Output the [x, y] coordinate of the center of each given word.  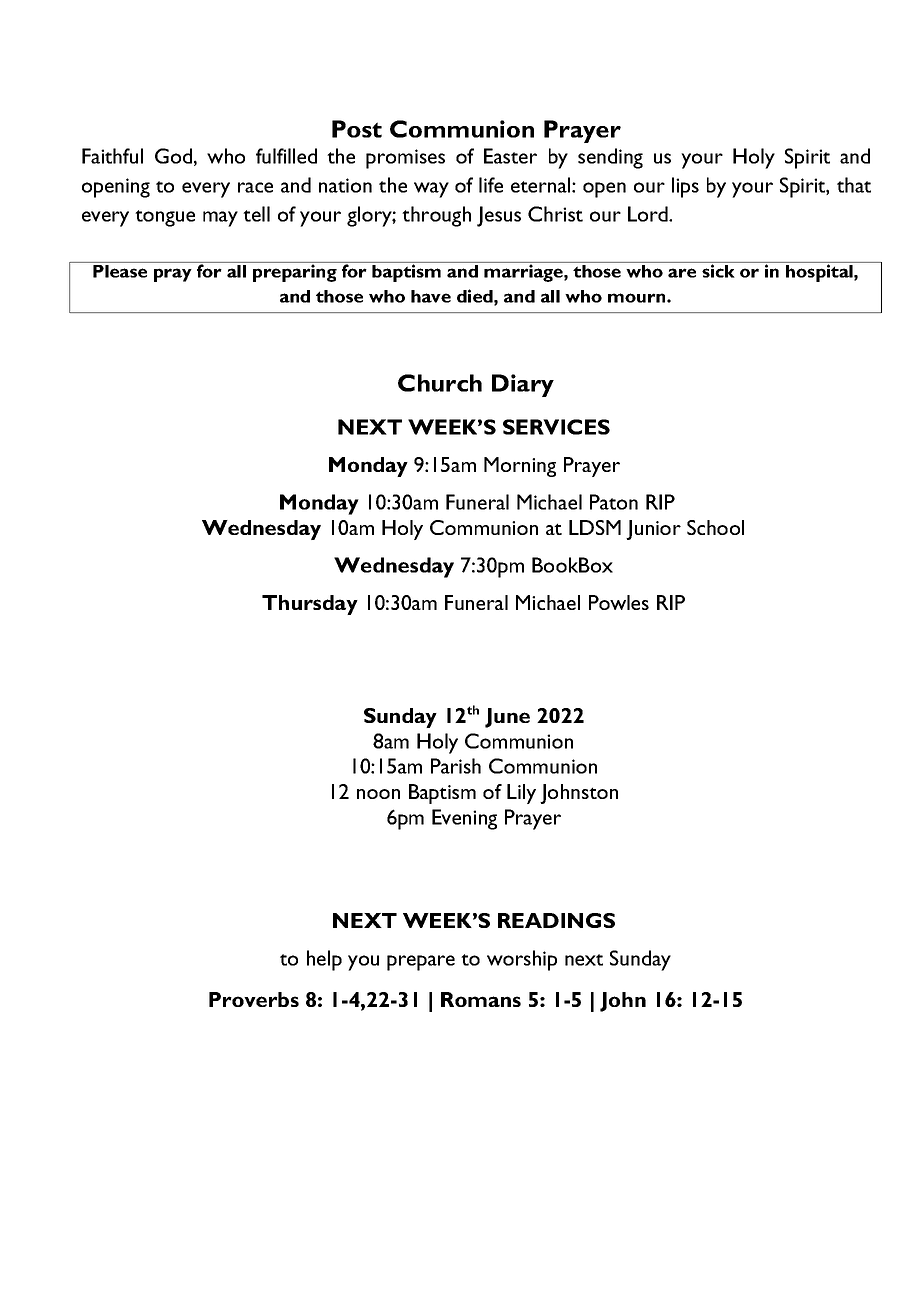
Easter [510, 156]
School [715, 527]
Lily [521, 794]
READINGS [556, 920]
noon [378, 794]
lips [685, 187]
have [431, 296]
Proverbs [254, 999]
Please [120, 271]
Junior [653, 530]
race [255, 187]
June [507, 718]
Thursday [310, 605]
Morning [520, 467]
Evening [464, 819]
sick [718, 271]
